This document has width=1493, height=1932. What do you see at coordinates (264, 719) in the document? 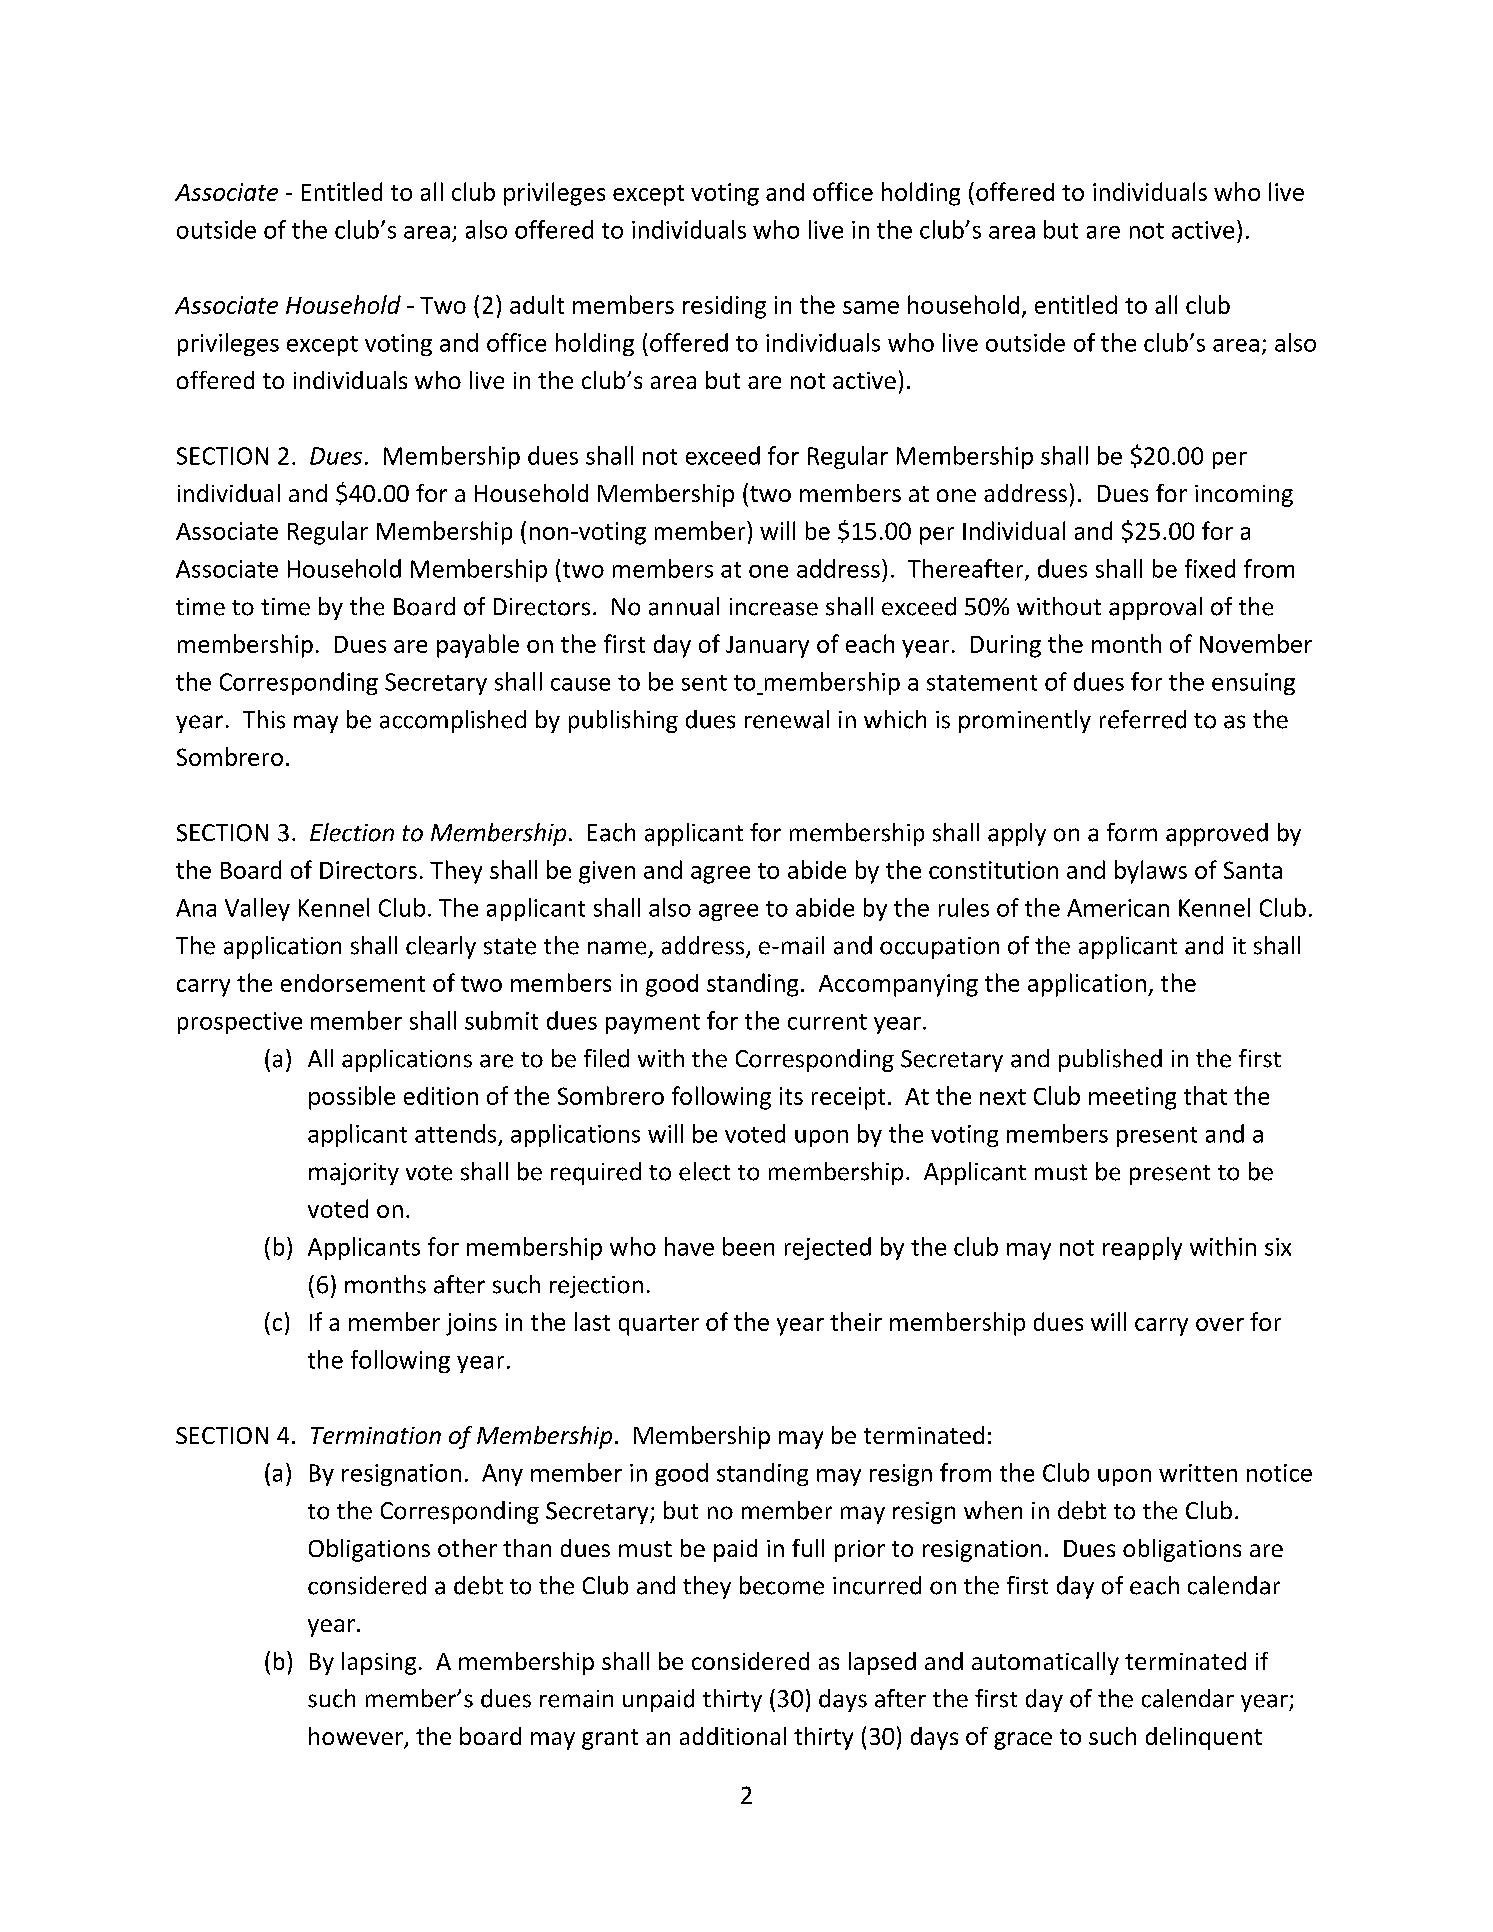
I see `This` at bounding box center [264, 719].
